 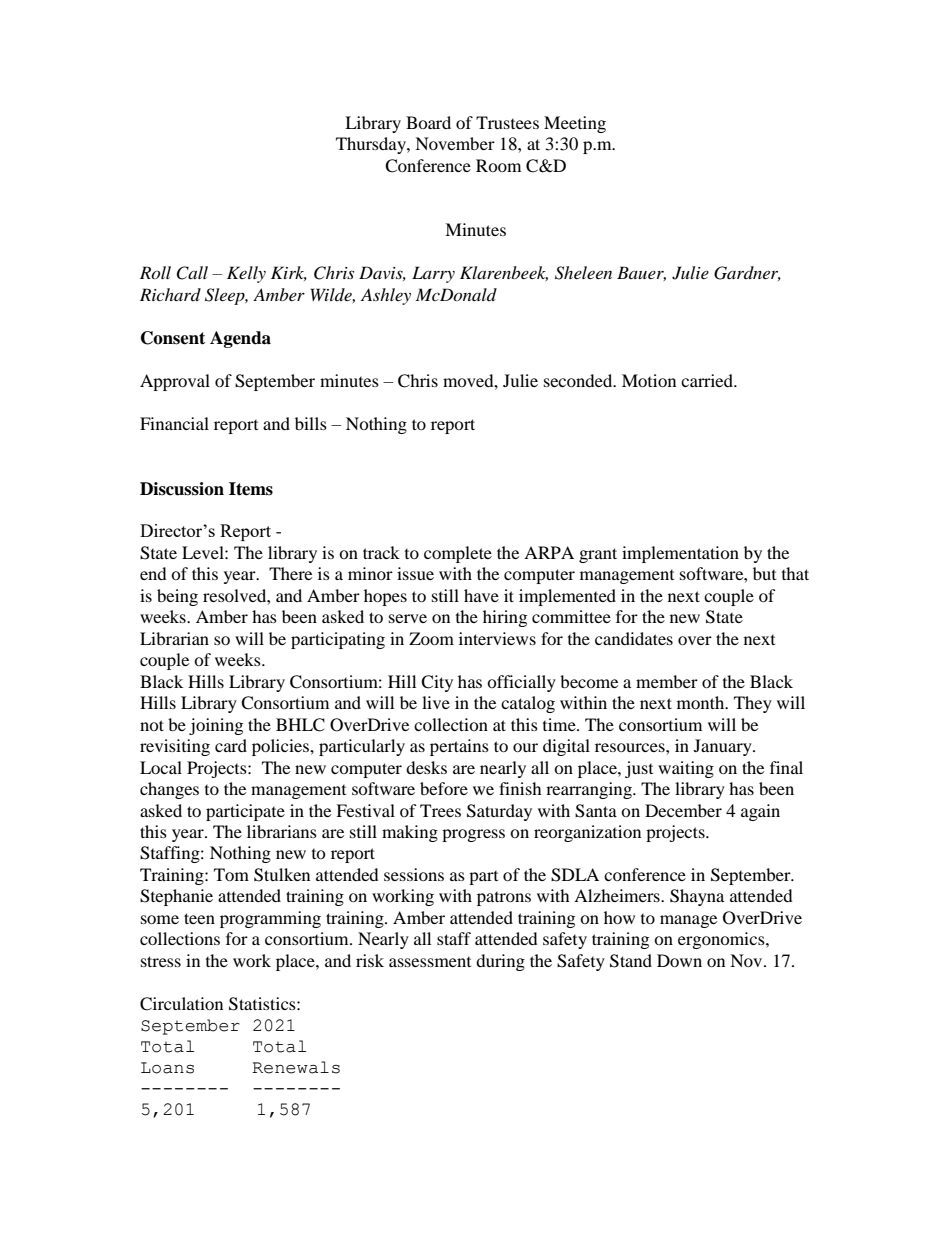 I want to click on have, so click(x=481, y=595).
